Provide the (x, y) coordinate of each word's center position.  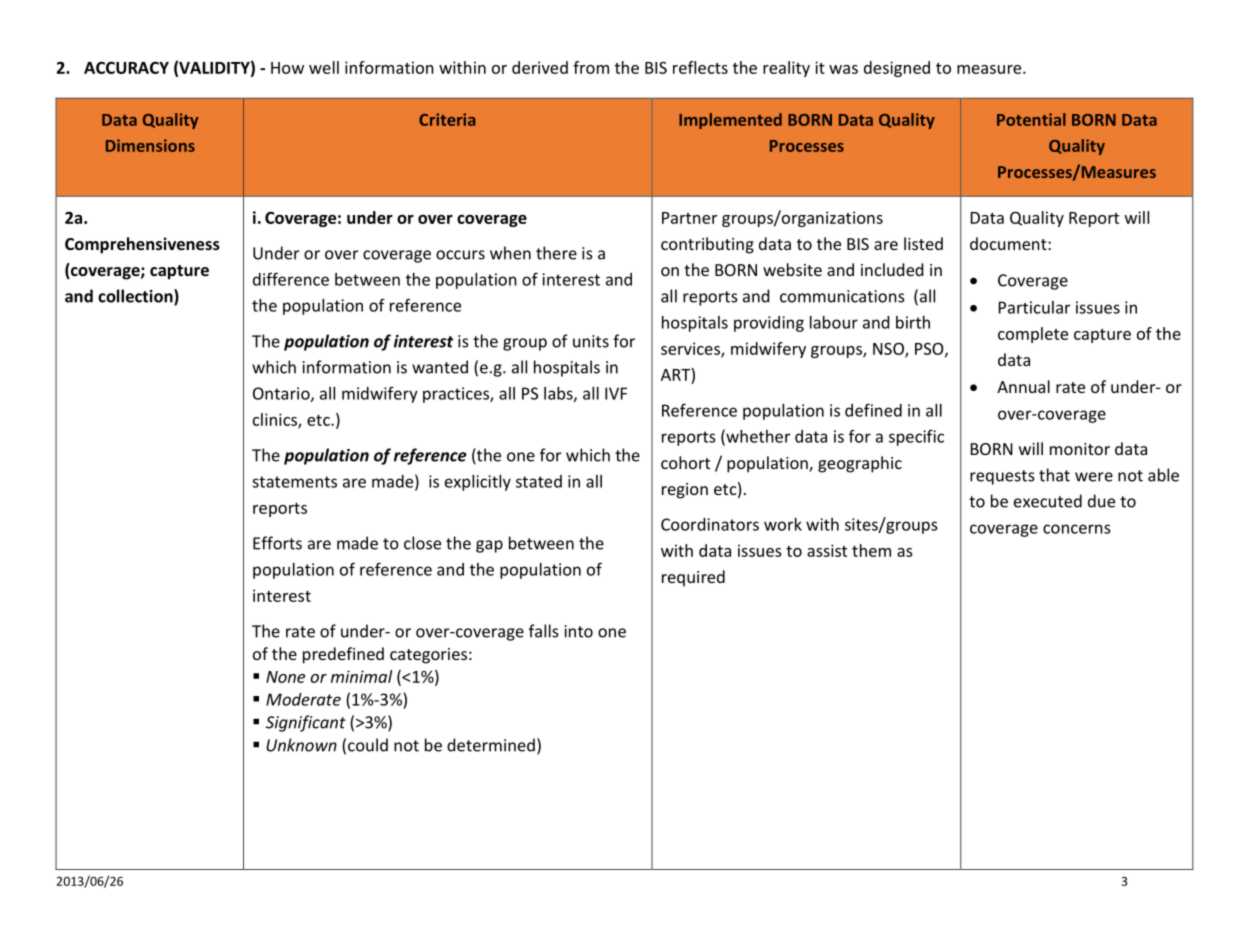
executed (1048, 501)
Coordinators (710, 524)
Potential (1031, 119)
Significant (306, 723)
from (591, 67)
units (591, 341)
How (287, 68)
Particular (1034, 307)
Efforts (277, 543)
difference (291, 279)
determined (491, 745)
